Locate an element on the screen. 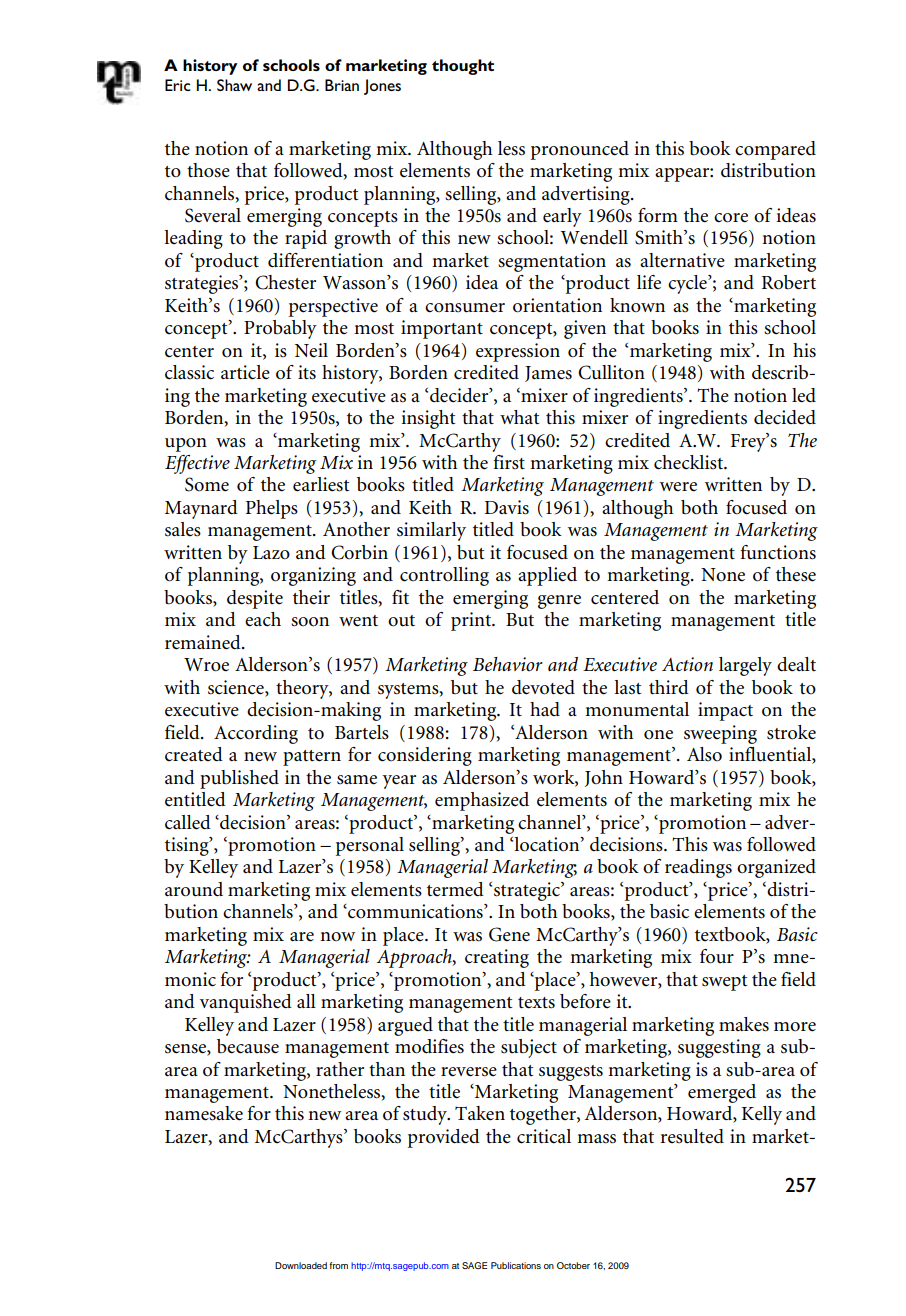 The image size is (906, 1316). largely is located at coordinates (745, 666).
